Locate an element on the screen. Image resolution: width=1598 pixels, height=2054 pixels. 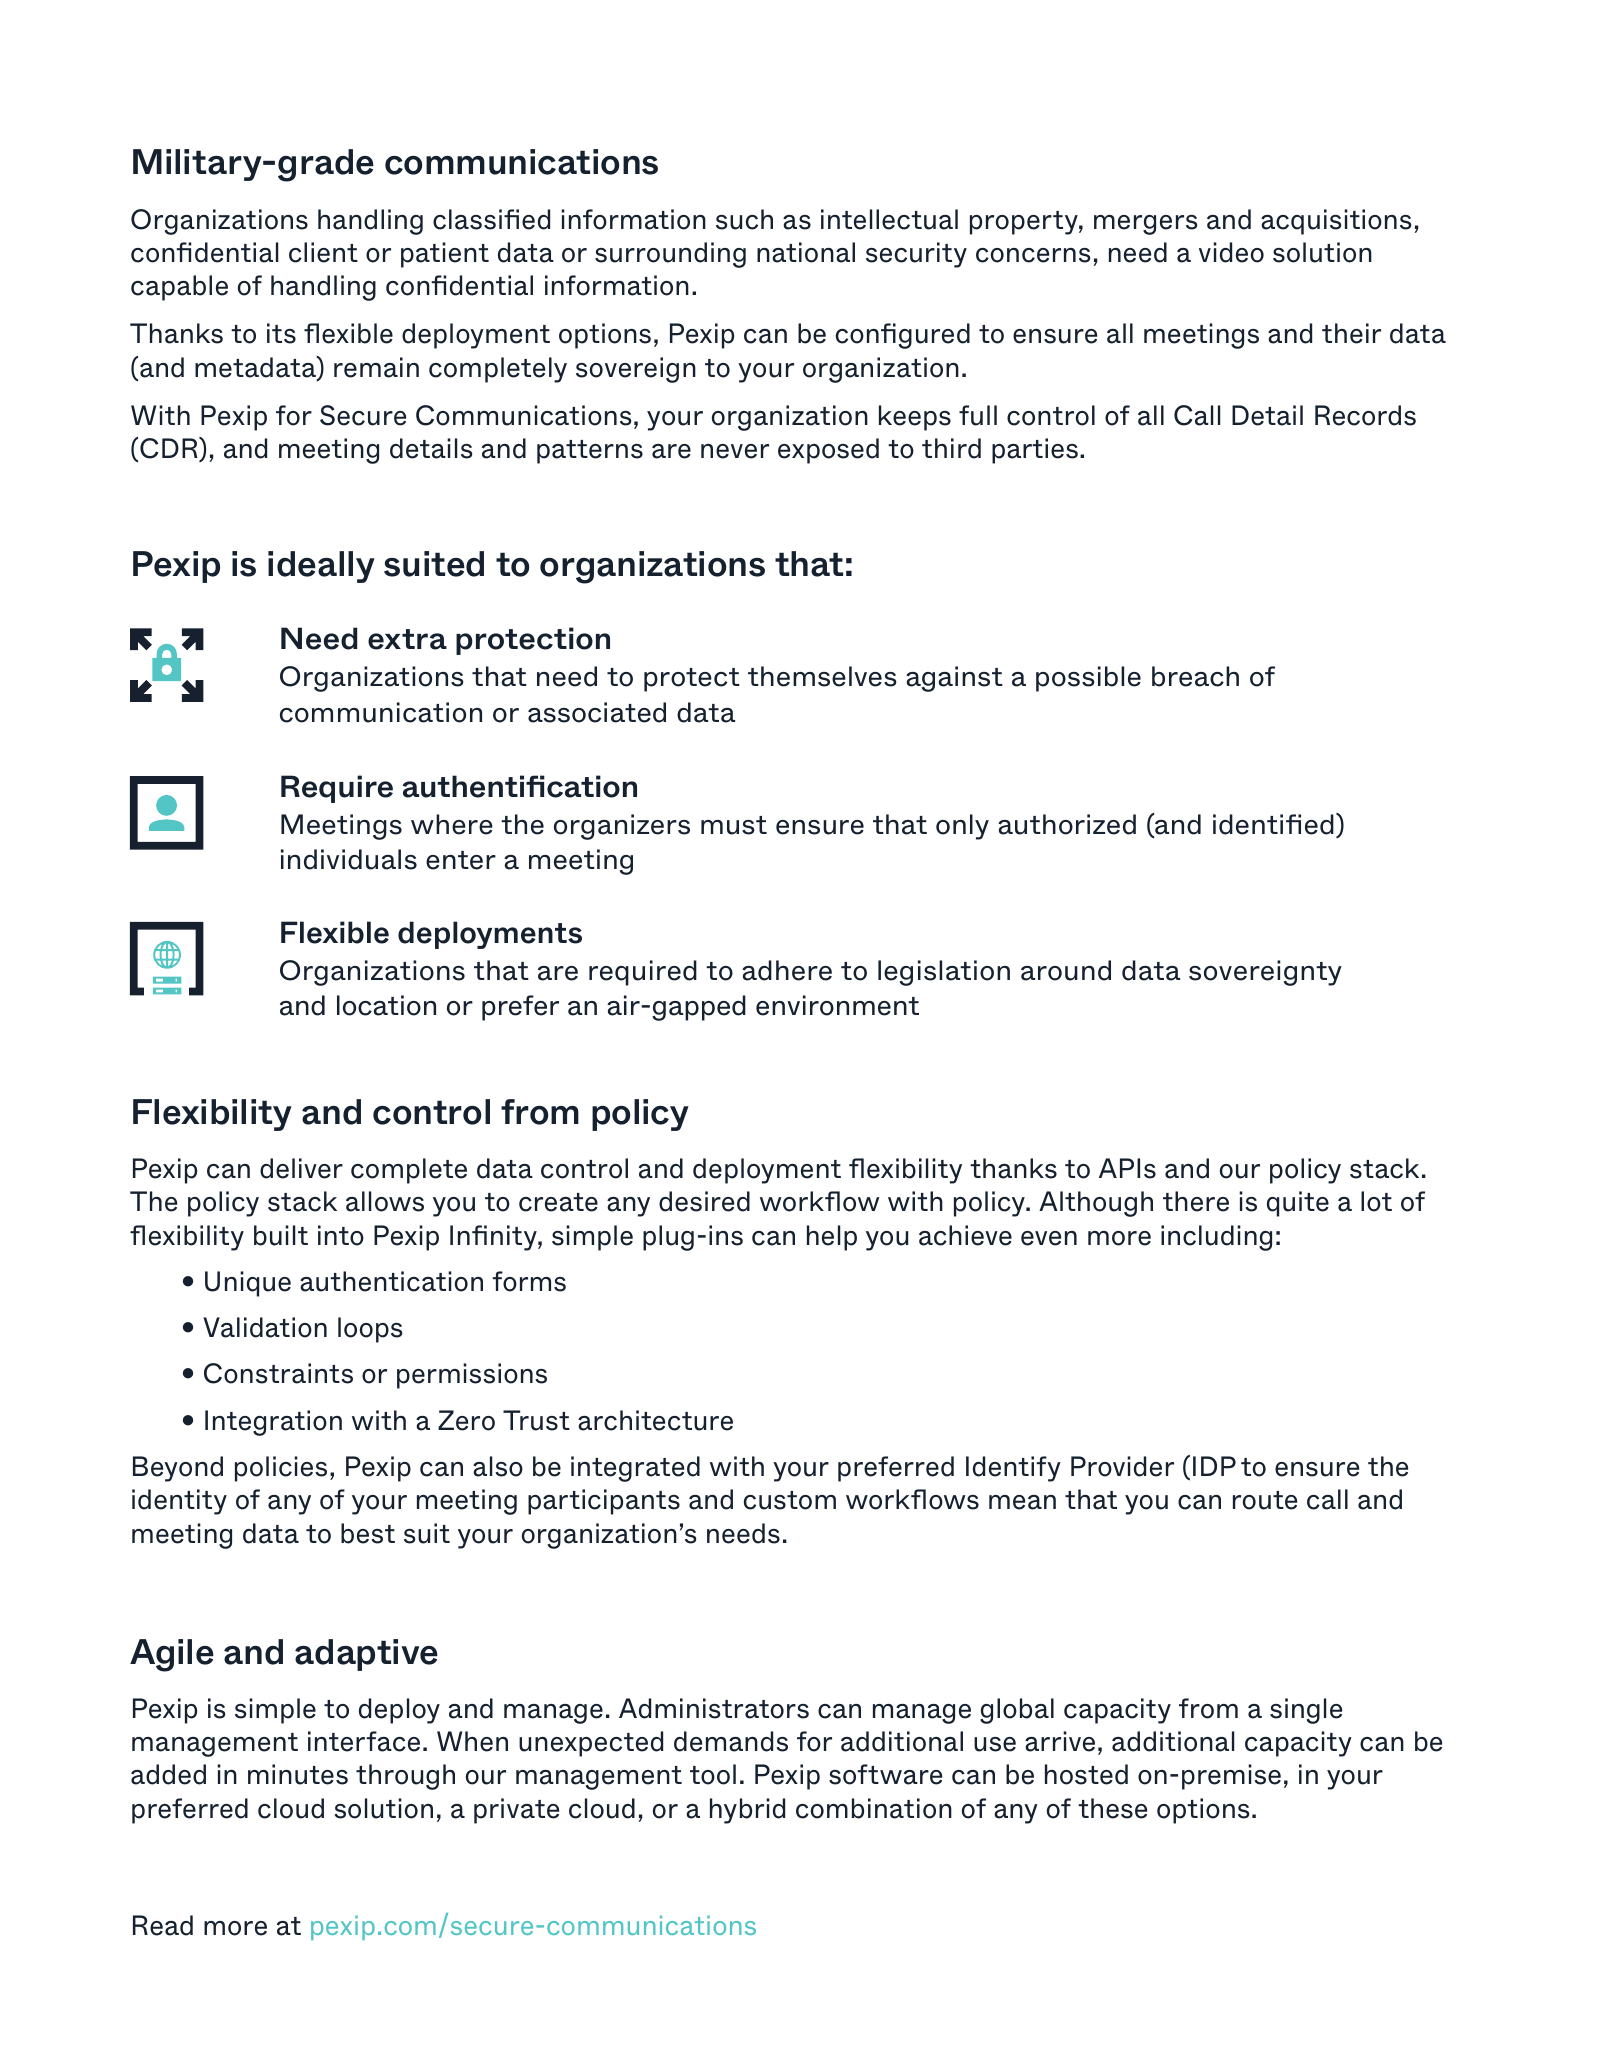
individuals is located at coordinates (349, 859).
